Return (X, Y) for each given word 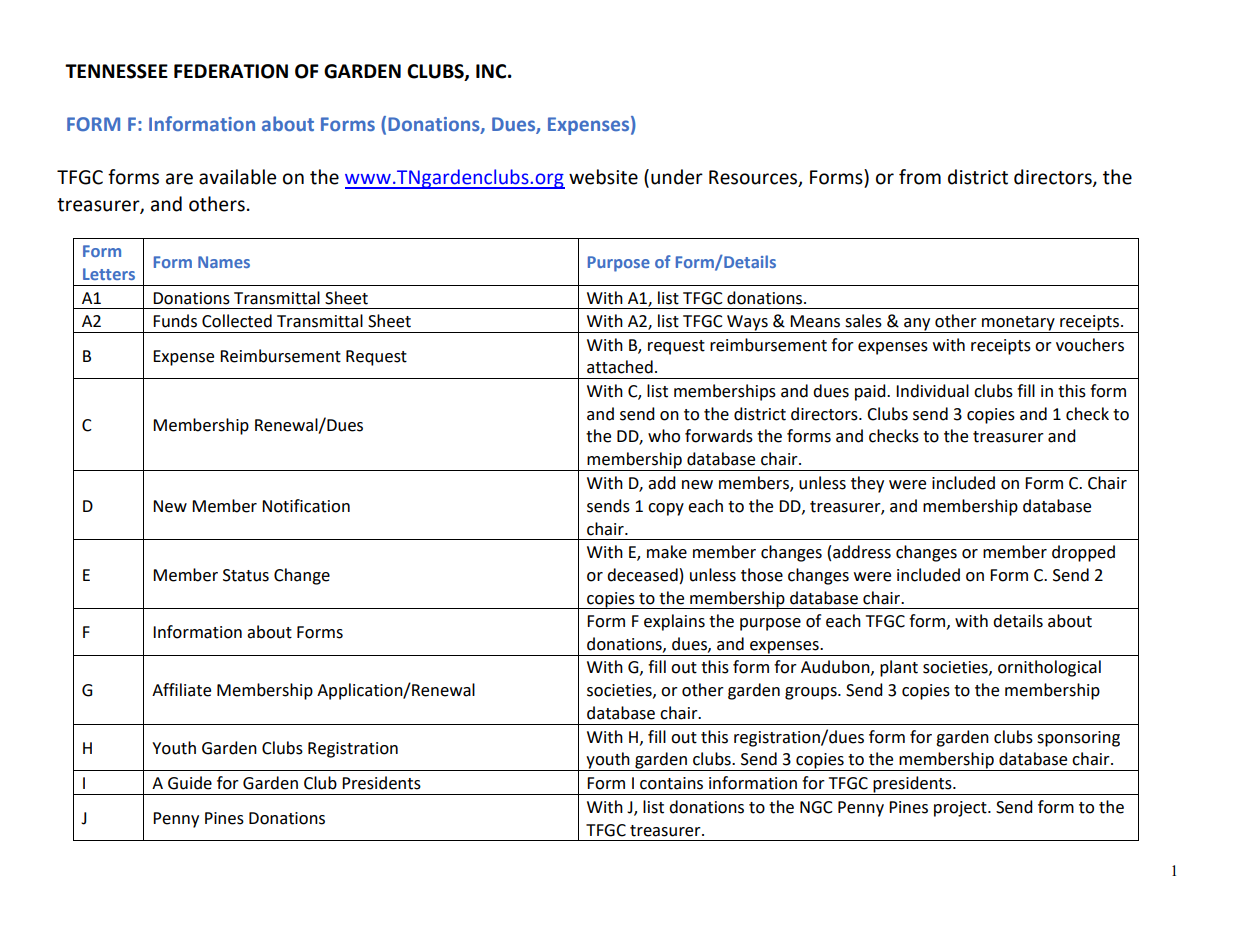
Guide (190, 783)
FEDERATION (231, 71)
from (920, 177)
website (603, 177)
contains (671, 783)
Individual (932, 391)
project (961, 809)
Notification (306, 506)
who (664, 436)
